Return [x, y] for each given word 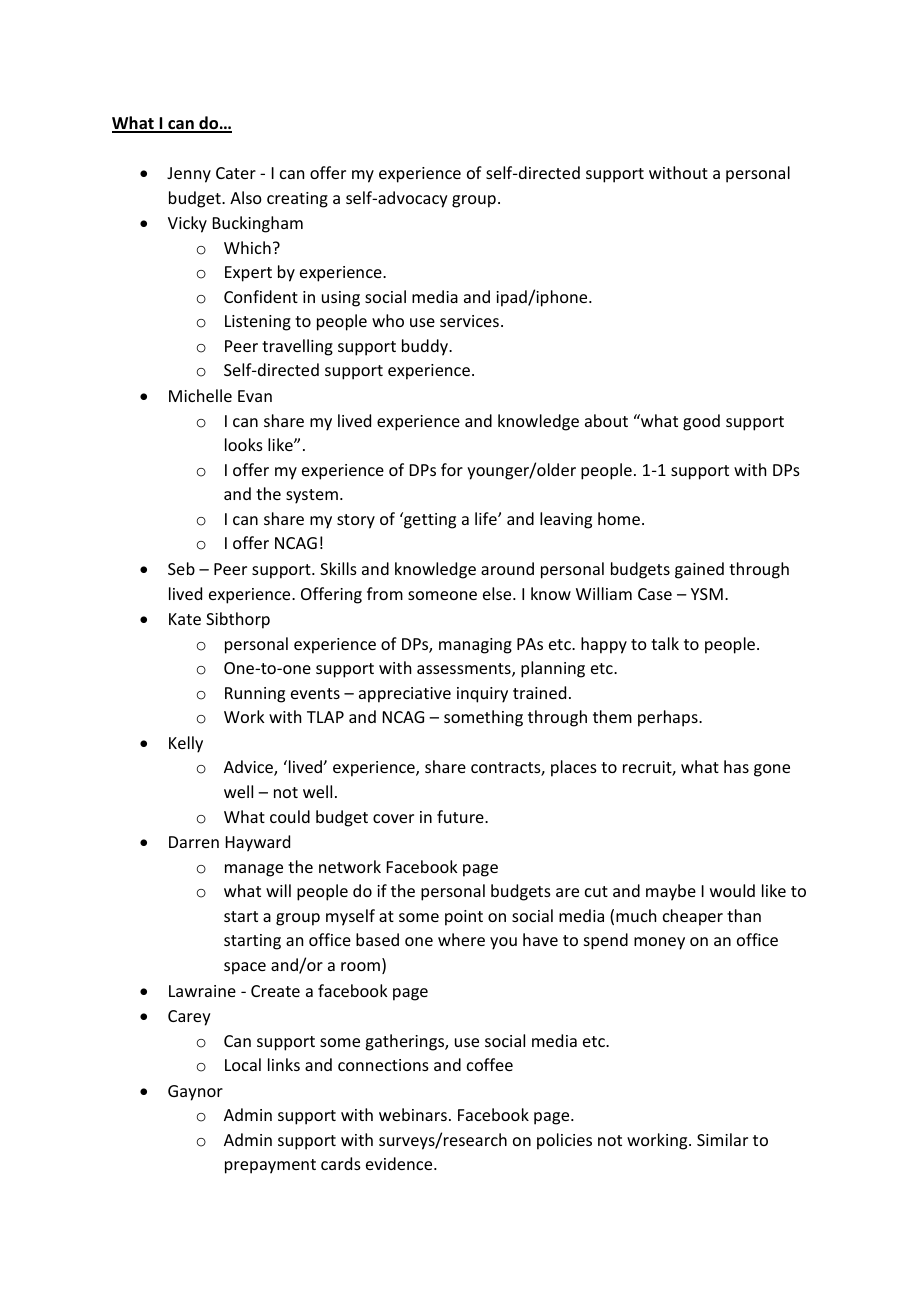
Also [246, 197]
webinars [413, 1114]
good [701, 422]
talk [665, 643]
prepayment [270, 1166]
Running [255, 695]
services [469, 321]
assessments [465, 670]
